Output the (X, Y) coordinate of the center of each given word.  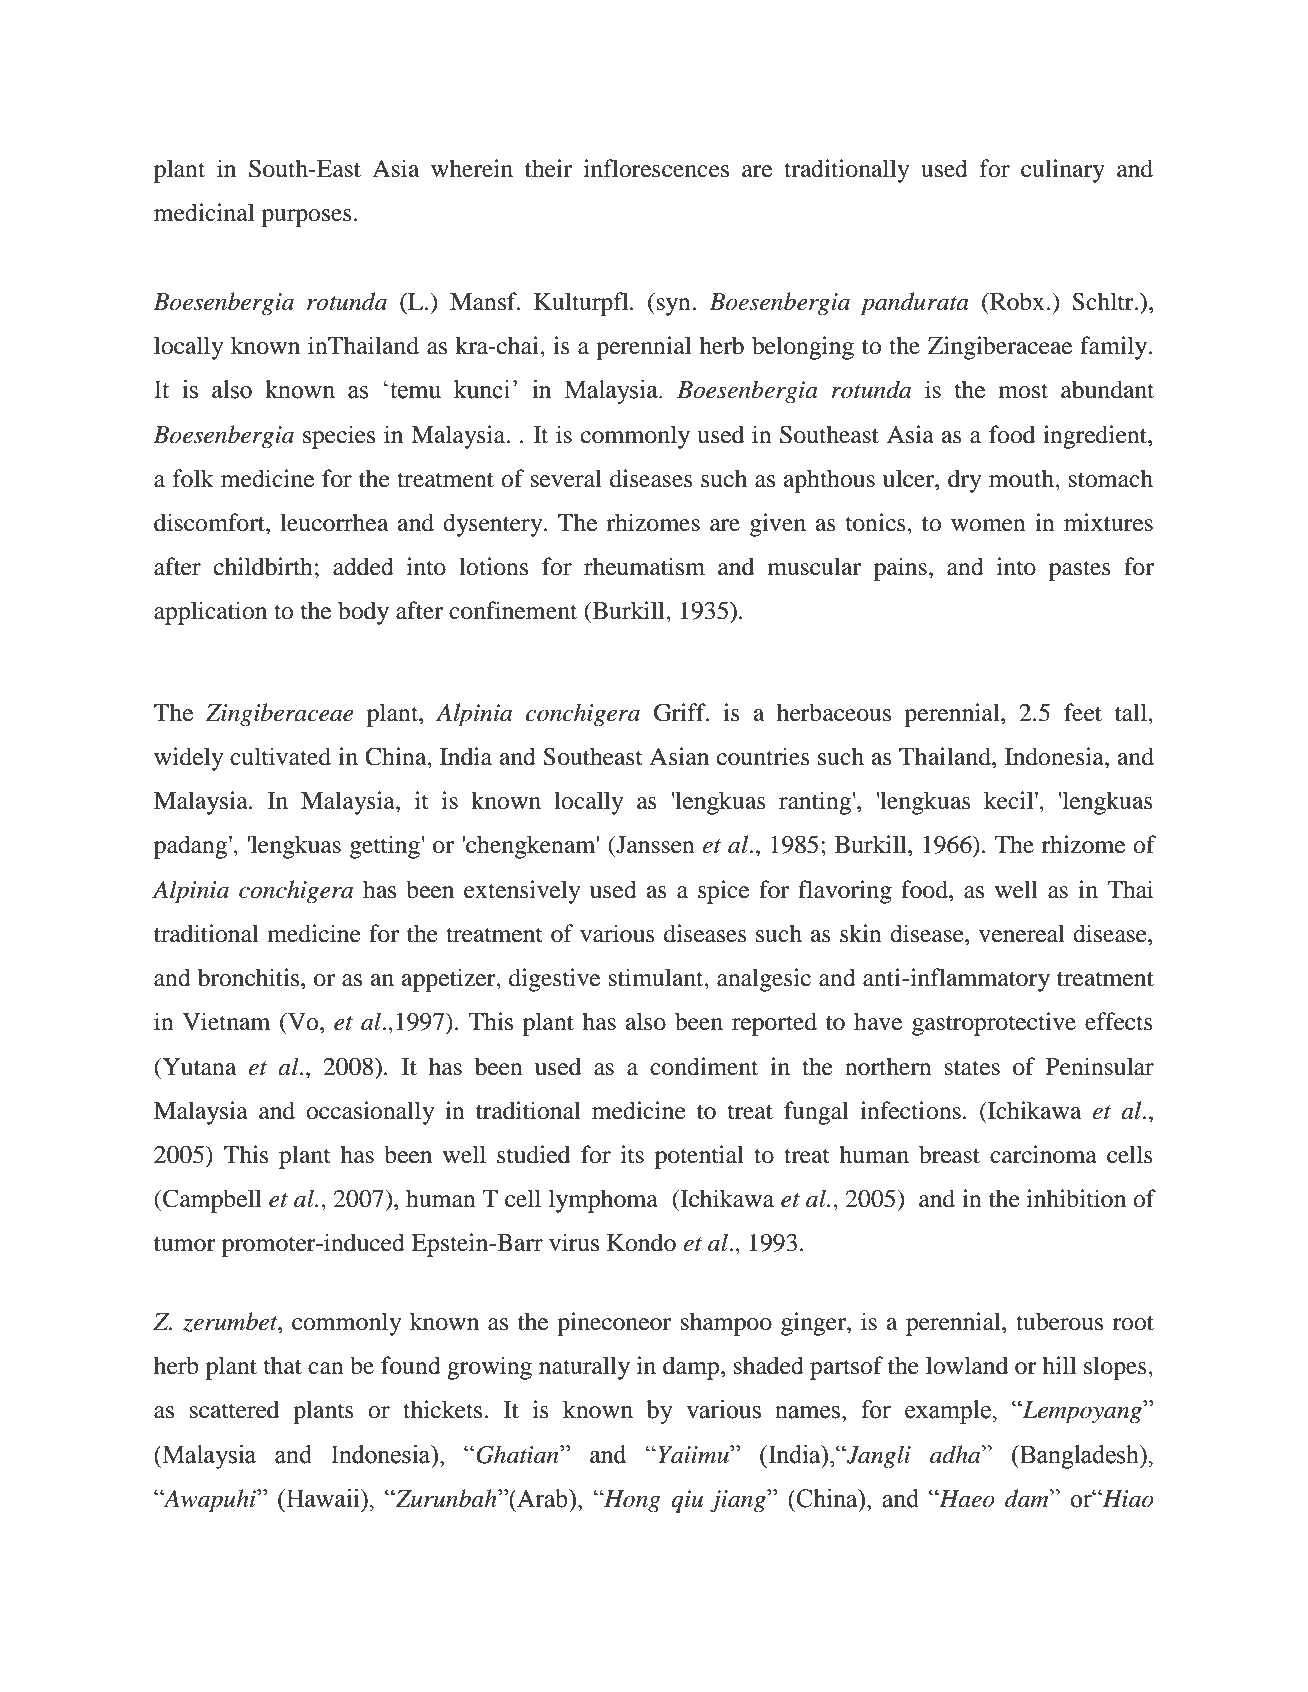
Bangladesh (1079, 1457)
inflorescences (656, 168)
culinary (1063, 171)
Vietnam (226, 1021)
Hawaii (323, 1498)
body (363, 613)
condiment (704, 1066)
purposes (306, 218)
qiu (687, 1501)
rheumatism (644, 566)
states (972, 1068)
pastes (1080, 570)
